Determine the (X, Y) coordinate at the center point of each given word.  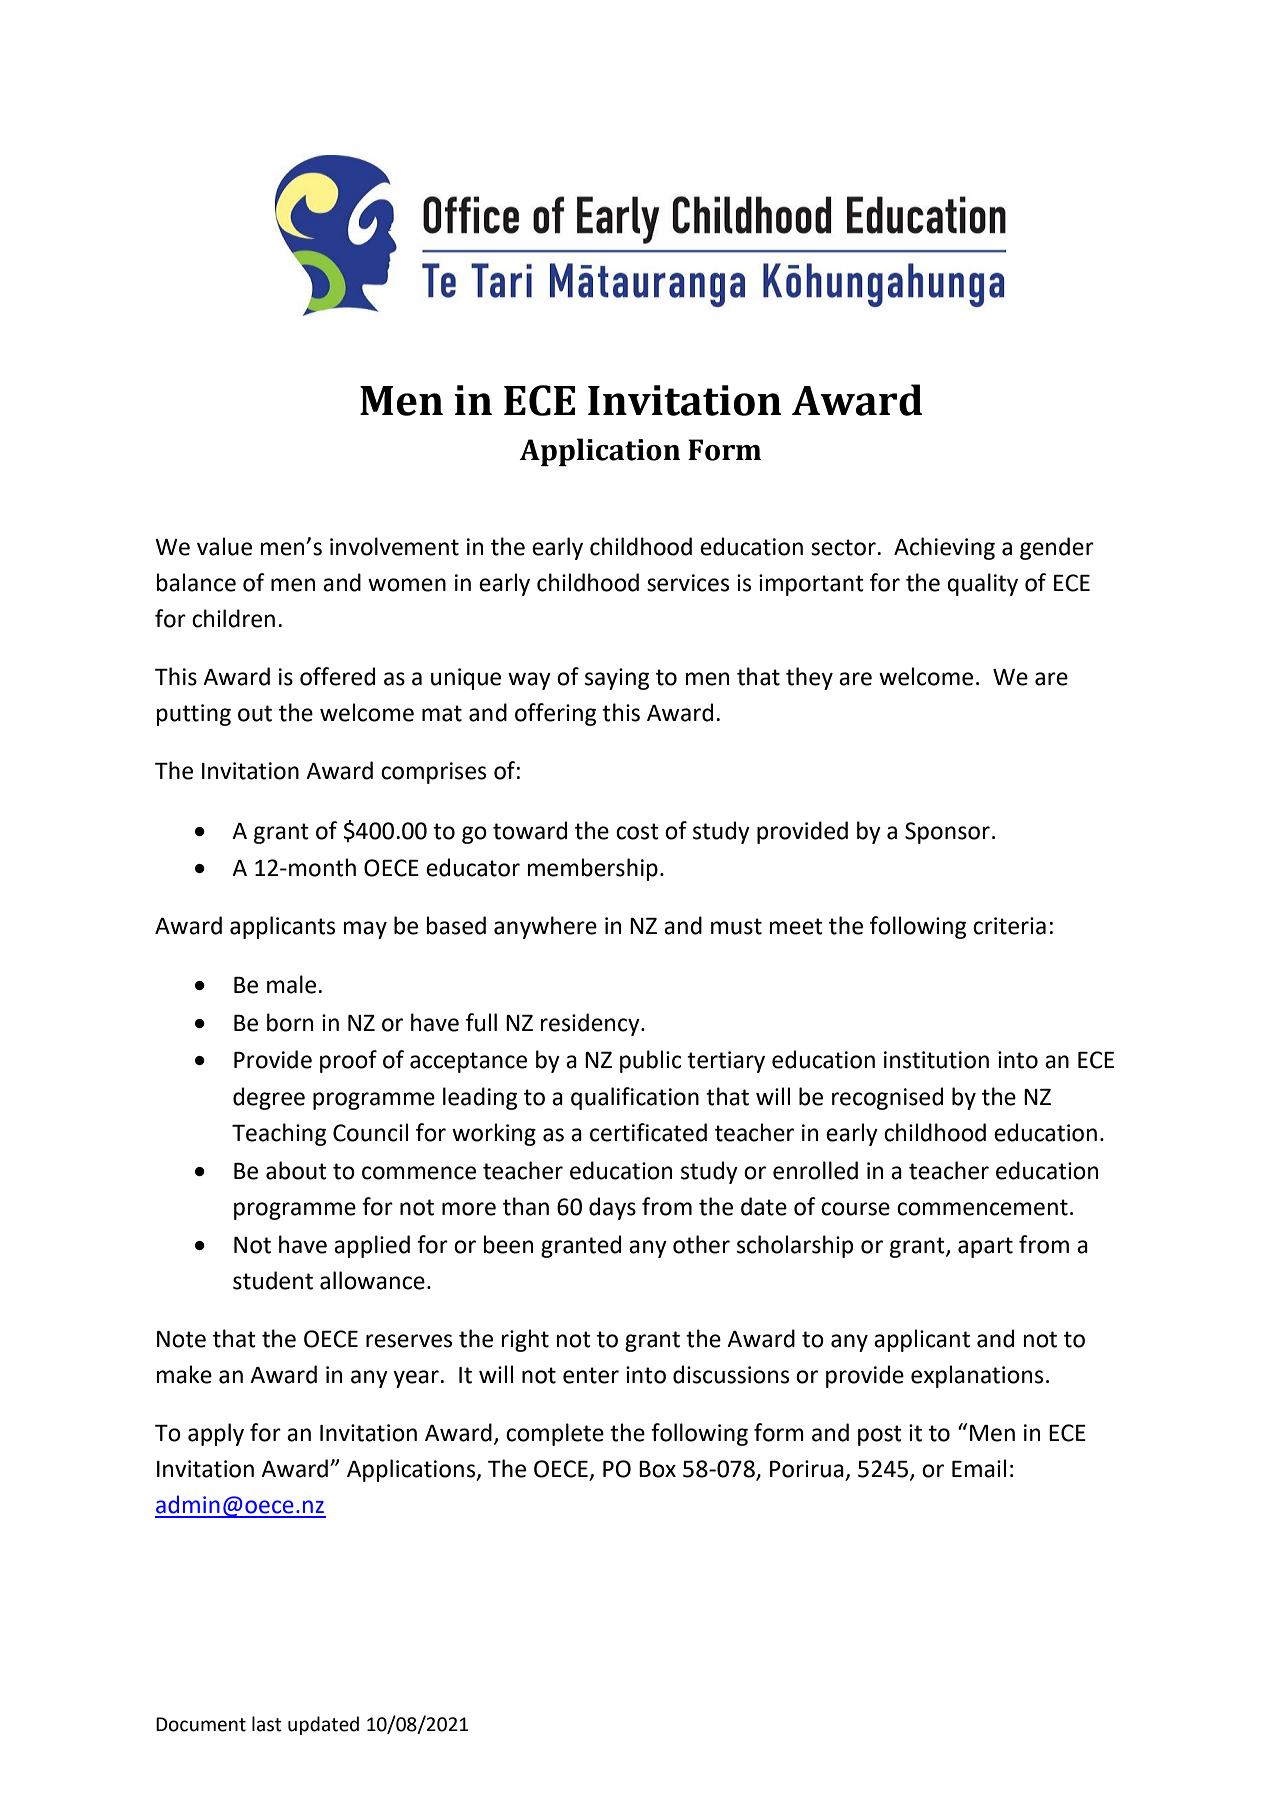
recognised (887, 1098)
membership (593, 869)
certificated (648, 1132)
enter (591, 1375)
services (688, 583)
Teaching (279, 1134)
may (365, 930)
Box (657, 1469)
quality (982, 584)
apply (216, 1434)
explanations (977, 1376)
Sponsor (947, 833)
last (267, 1724)
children (233, 618)
